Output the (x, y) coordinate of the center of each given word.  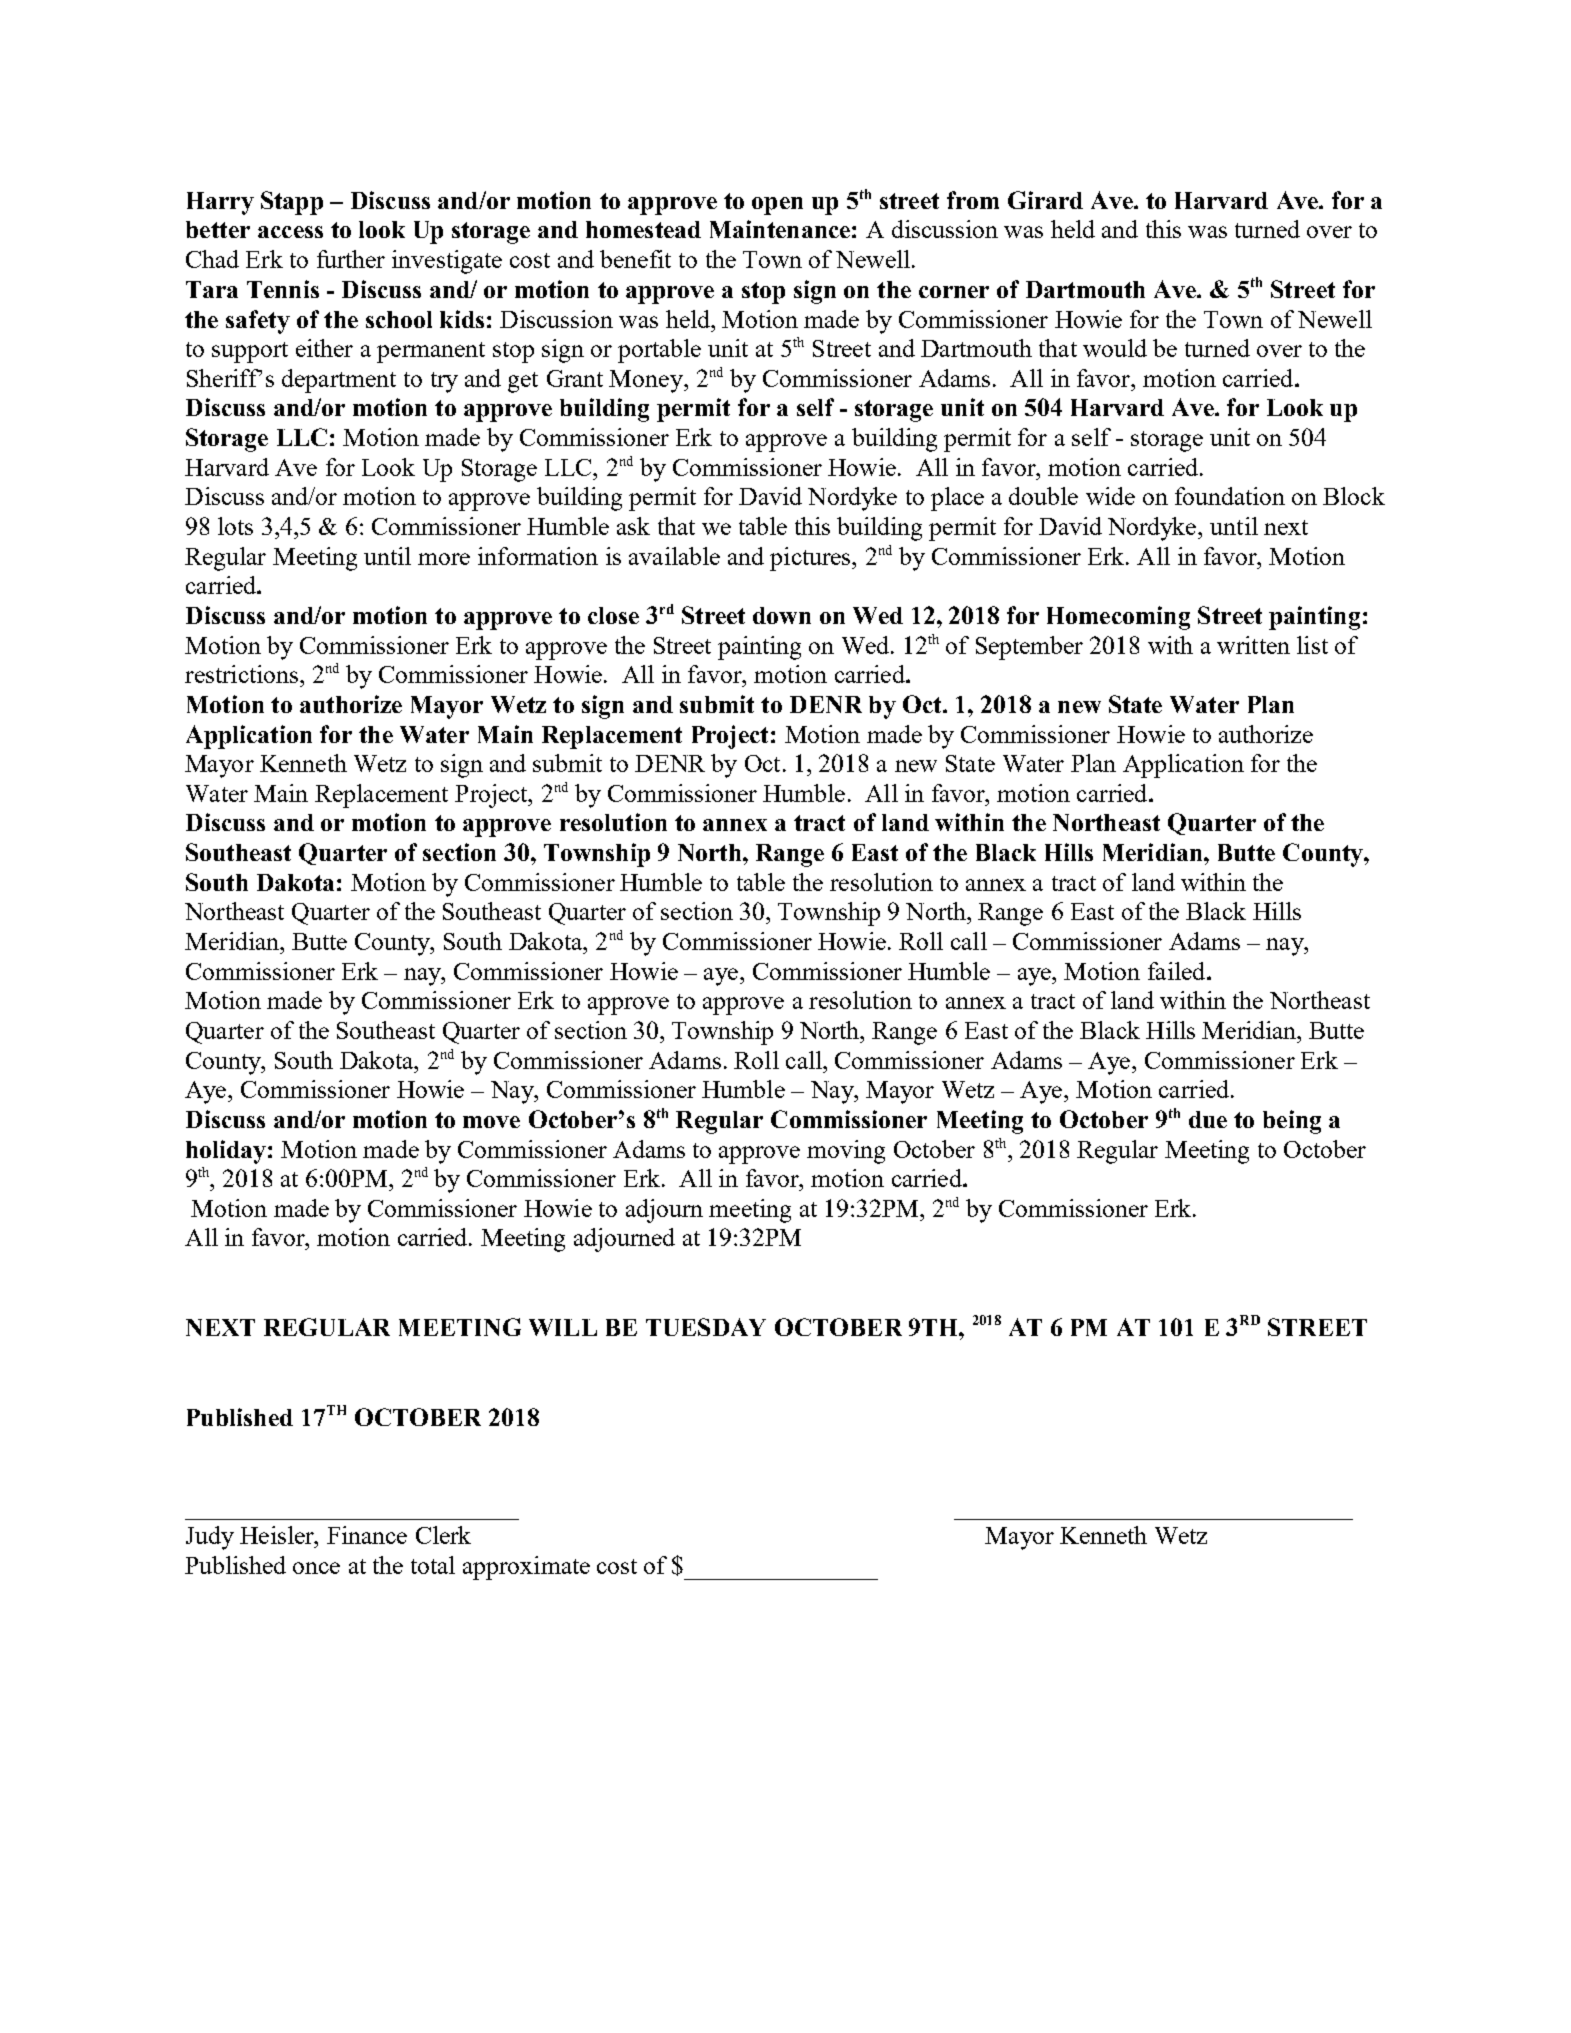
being (1292, 1122)
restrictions (241, 674)
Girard (1045, 200)
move (491, 1122)
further (351, 259)
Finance (367, 1535)
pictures (811, 559)
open (777, 206)
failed (1178, 971)
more (444, 559)
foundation (1230, 496)
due (1208, 1119)
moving (846, 1152)
